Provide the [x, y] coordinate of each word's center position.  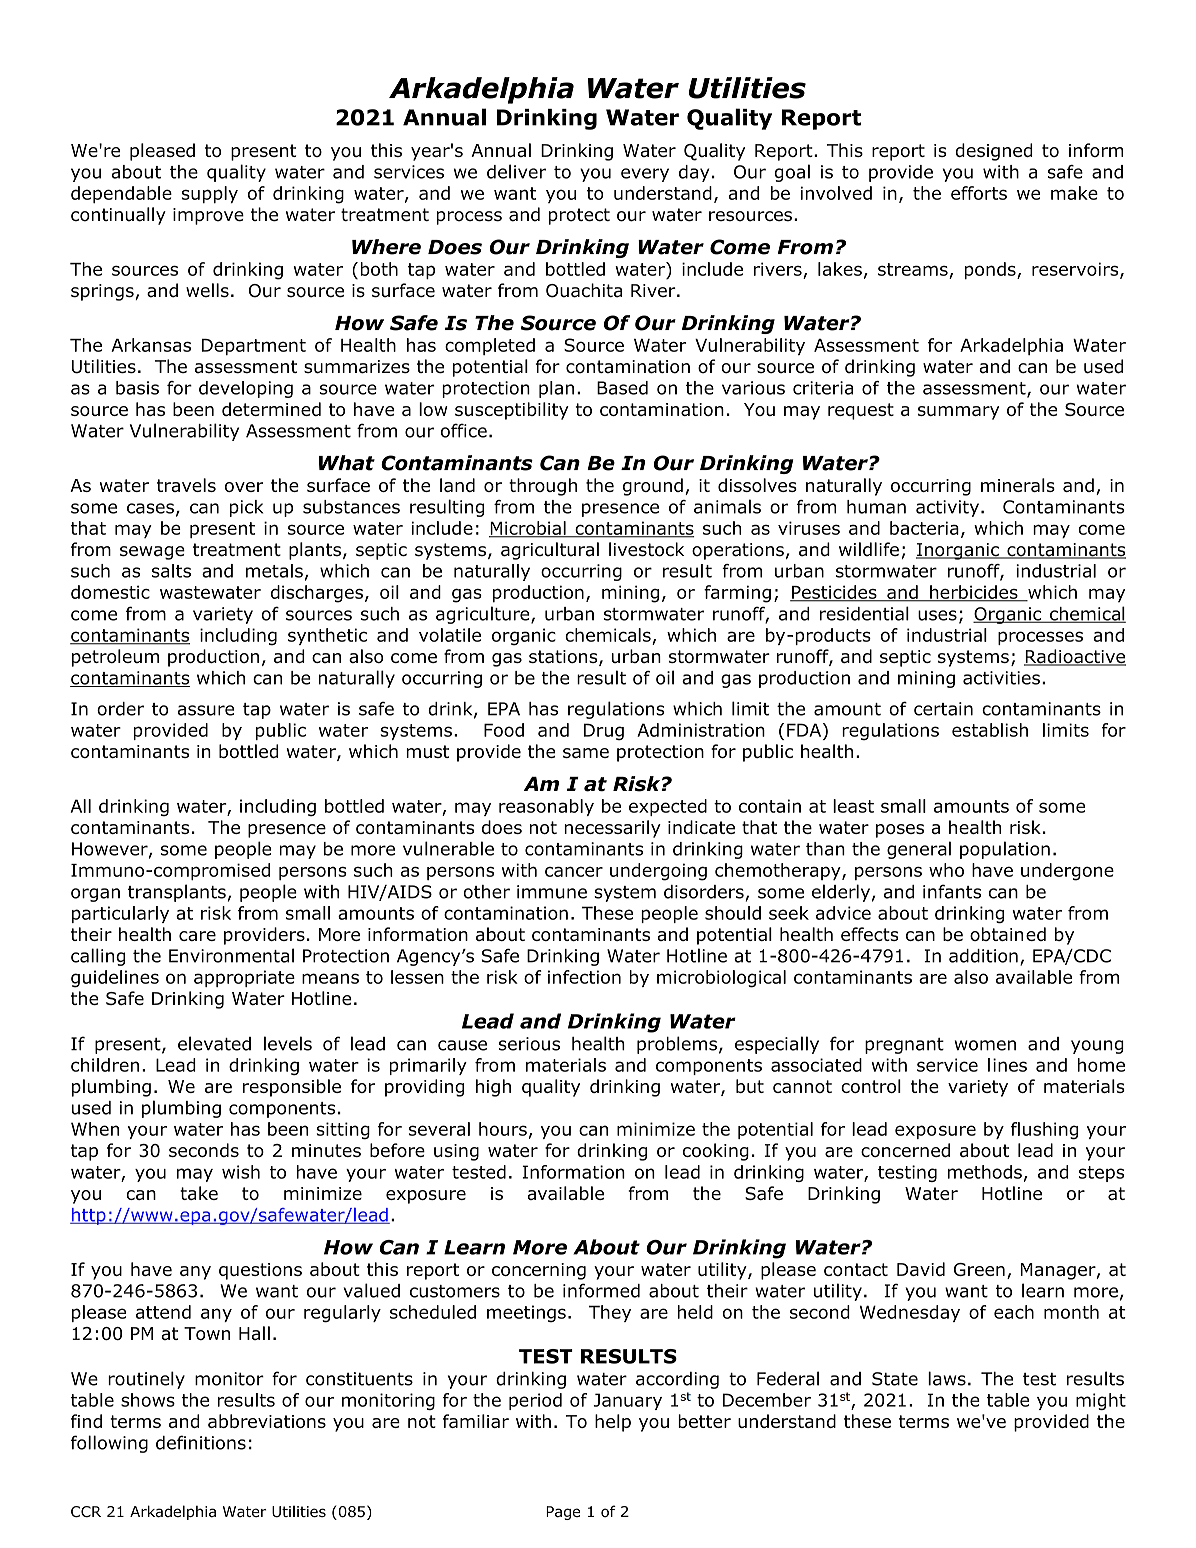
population [1005, 850]
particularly [120, 914]
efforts [979, 193]
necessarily [612, 829]
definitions [201, 1442]
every [645, 175]
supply [210, 194]
